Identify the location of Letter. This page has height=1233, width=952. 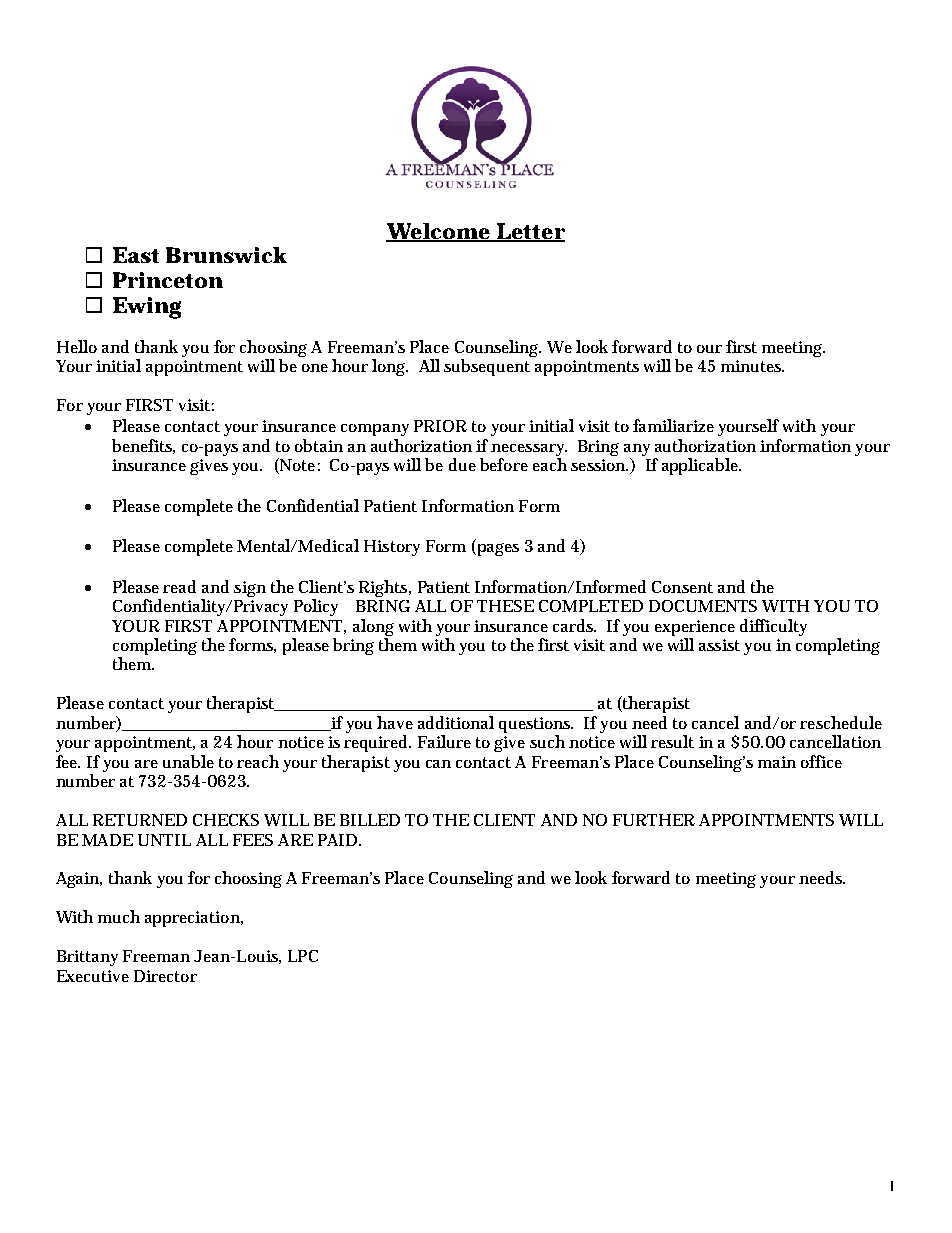
(530, 232).
